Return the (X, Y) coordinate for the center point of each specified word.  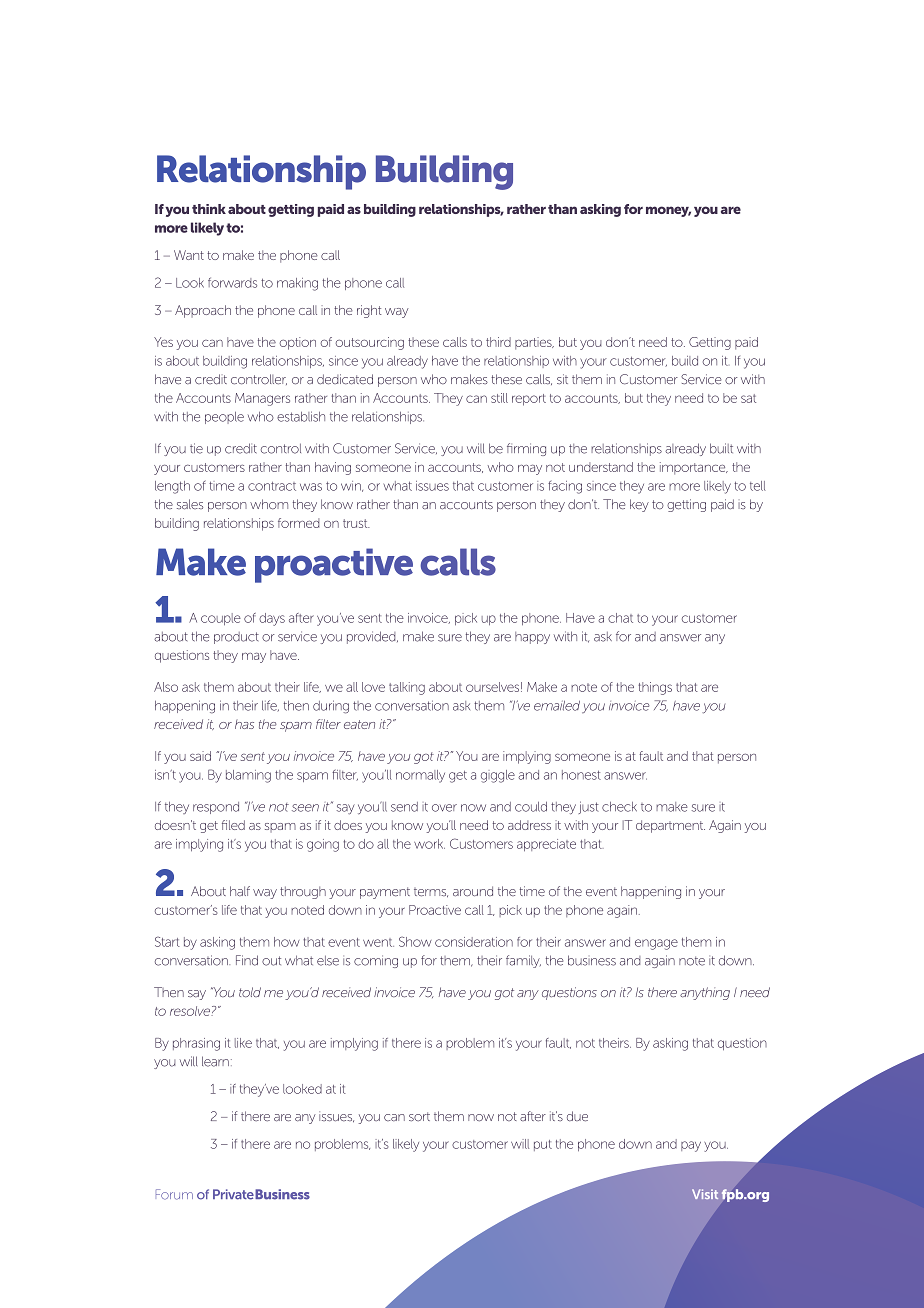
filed (233, 825)
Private (233, 1194)
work (429, 844)
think (209, 209)
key (639, 505)
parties (534, 343)
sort (419, 1117)
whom (269, 504)
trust (356, 523)
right (369, 311)
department (670, 826)
